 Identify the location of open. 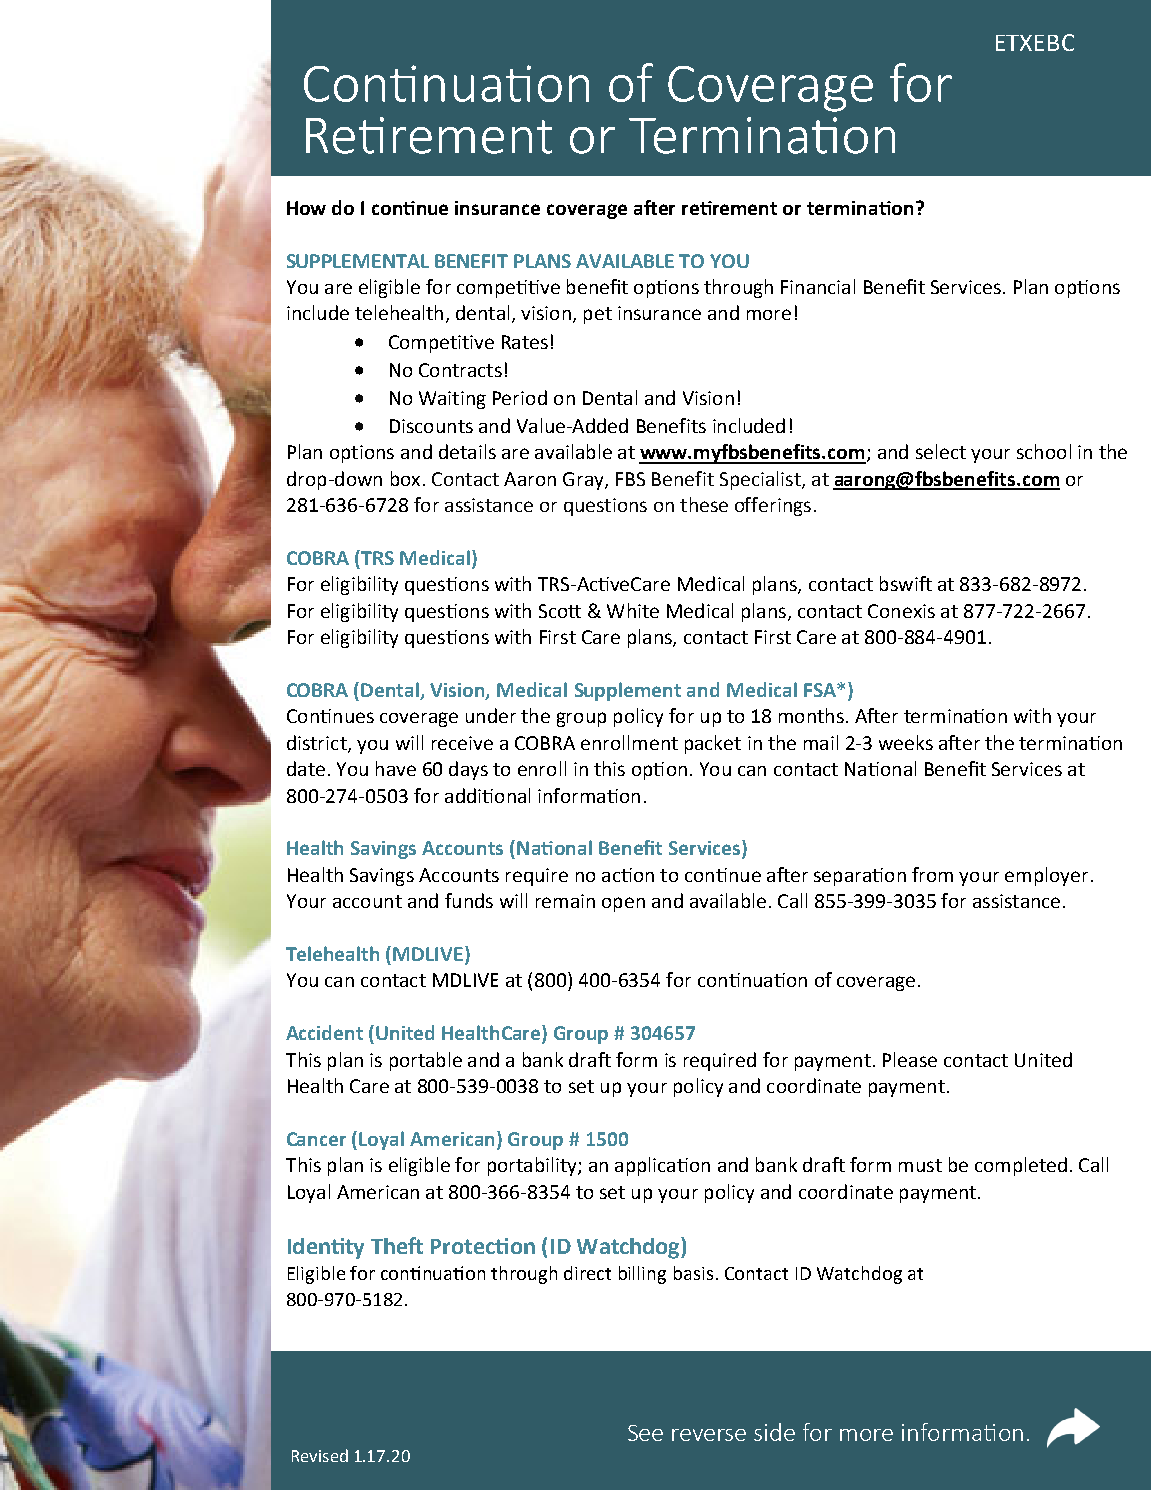
(623, 904).
